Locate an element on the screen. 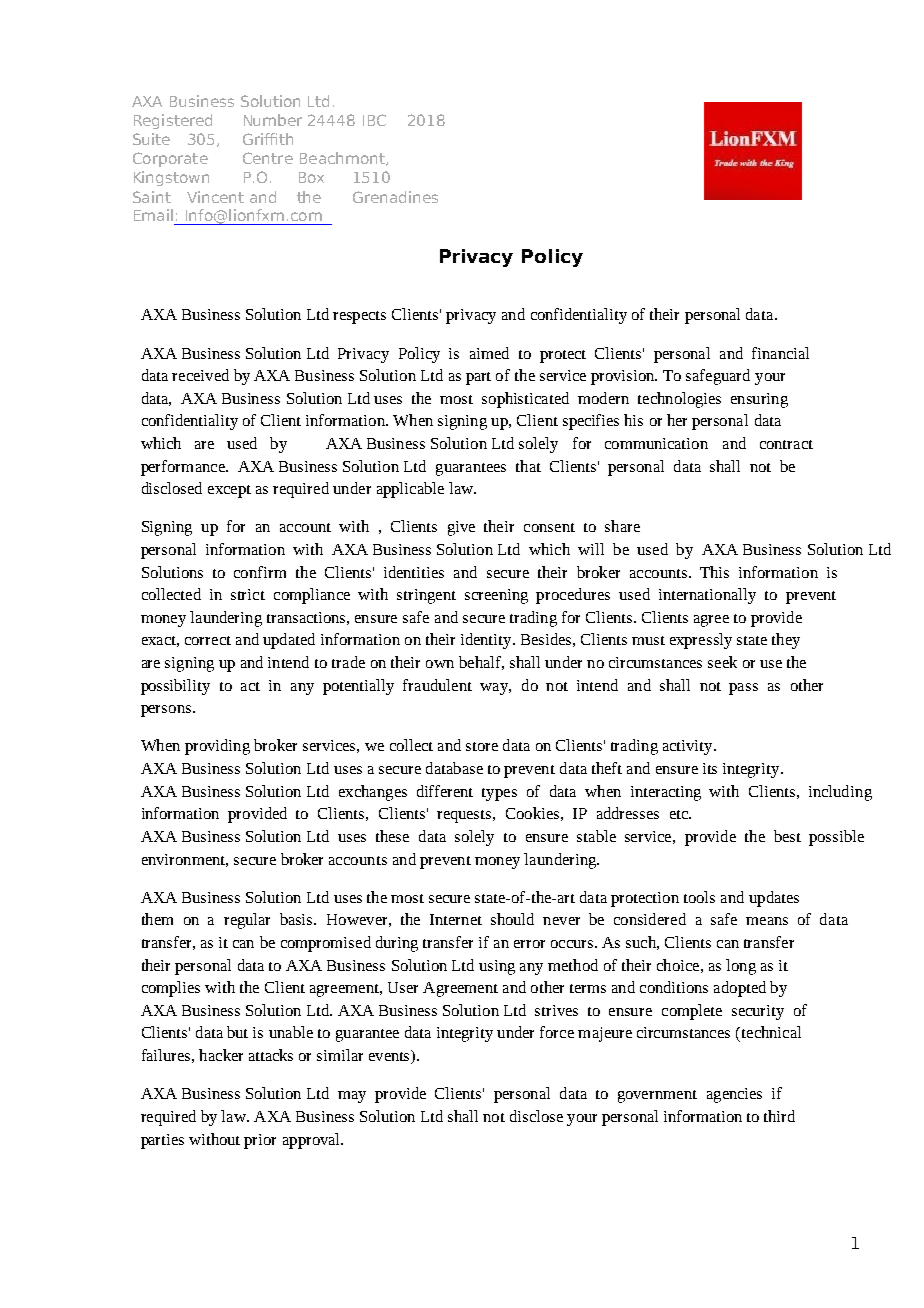 This screenshot has width=924, height=1308. that is located at coordinates (528, 466).
